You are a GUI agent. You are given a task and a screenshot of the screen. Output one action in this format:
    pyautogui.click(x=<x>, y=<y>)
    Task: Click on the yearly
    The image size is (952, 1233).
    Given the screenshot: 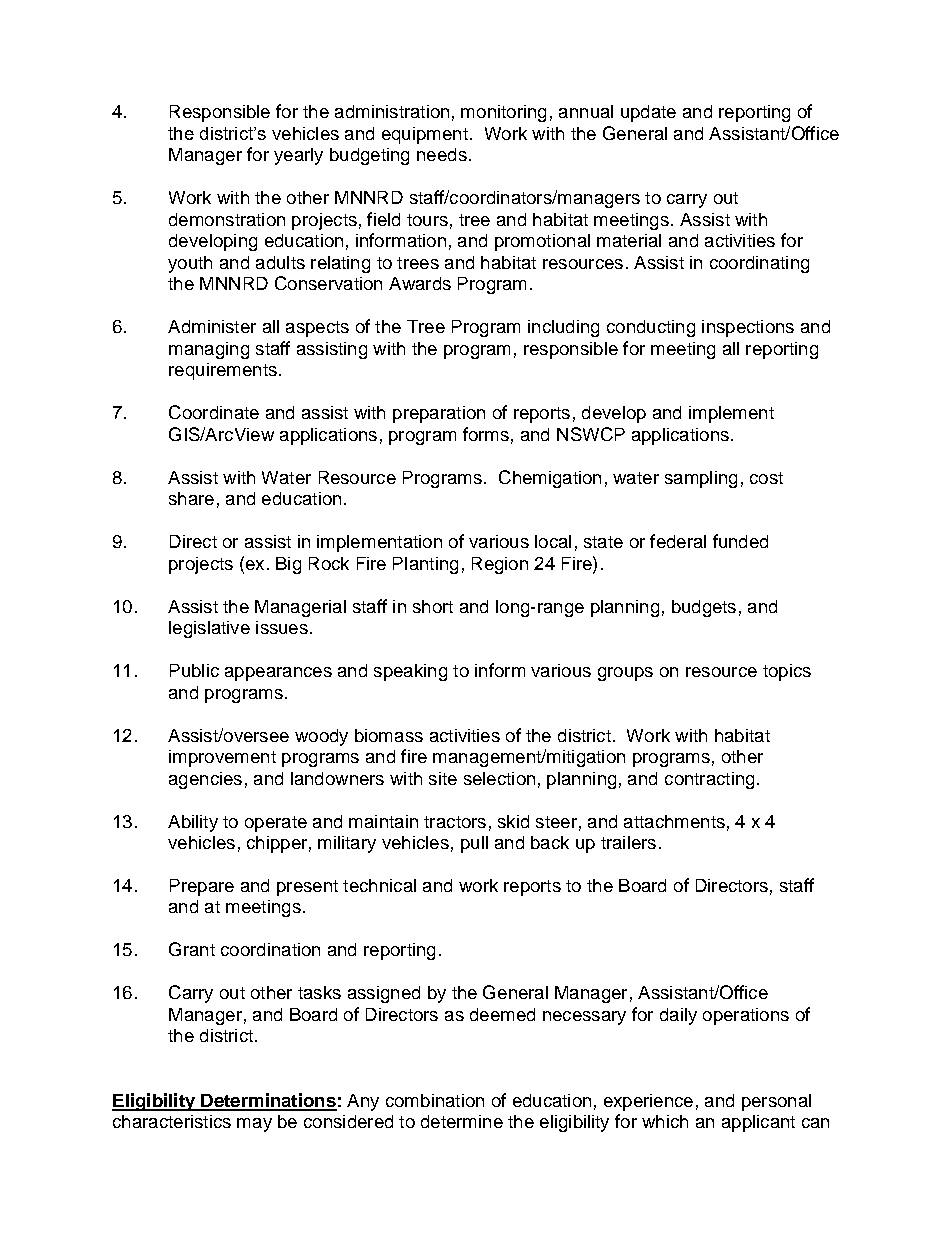 What is the action you would take?
    pyautogui.click(x=298, y=156)
